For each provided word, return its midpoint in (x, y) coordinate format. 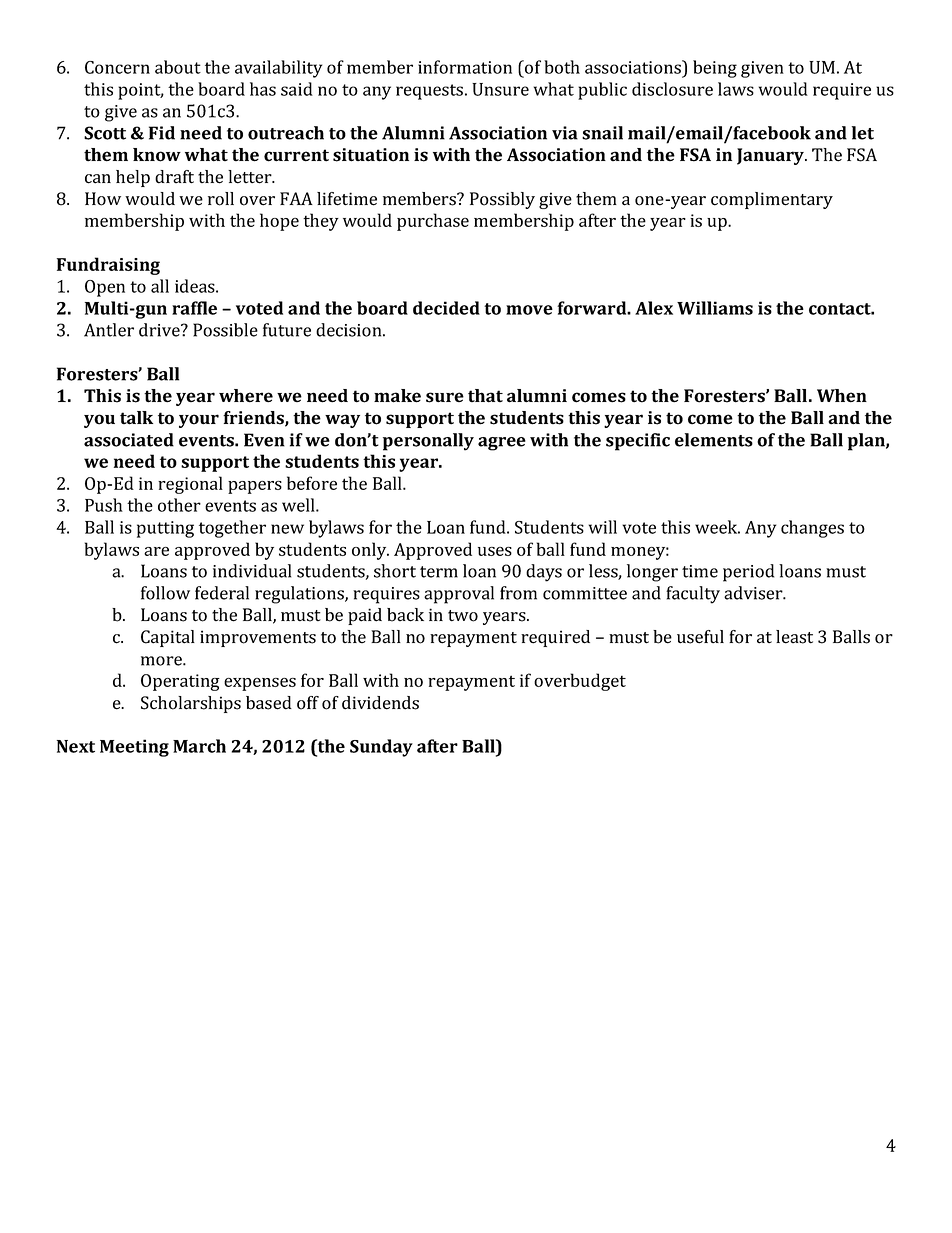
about (178, 67)
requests (429, 92)
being (715, 69)
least (794, 637)
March (199, 746)
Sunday (381, 748)
